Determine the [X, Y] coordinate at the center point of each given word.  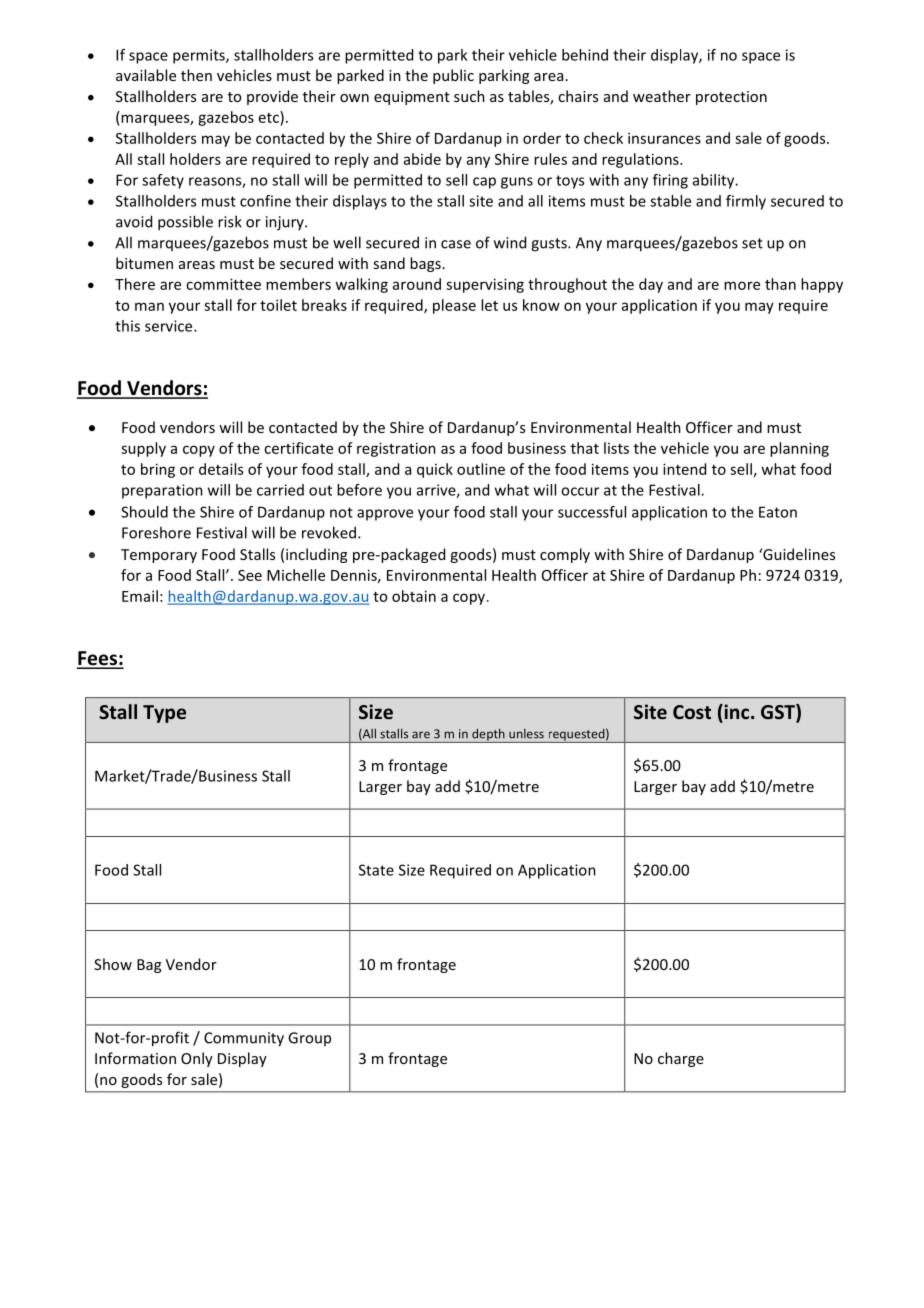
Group [309, 1039]
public [453, 76]
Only [197, 1059]
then [196, 75]
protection [731, 98]
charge [681, 1059]
